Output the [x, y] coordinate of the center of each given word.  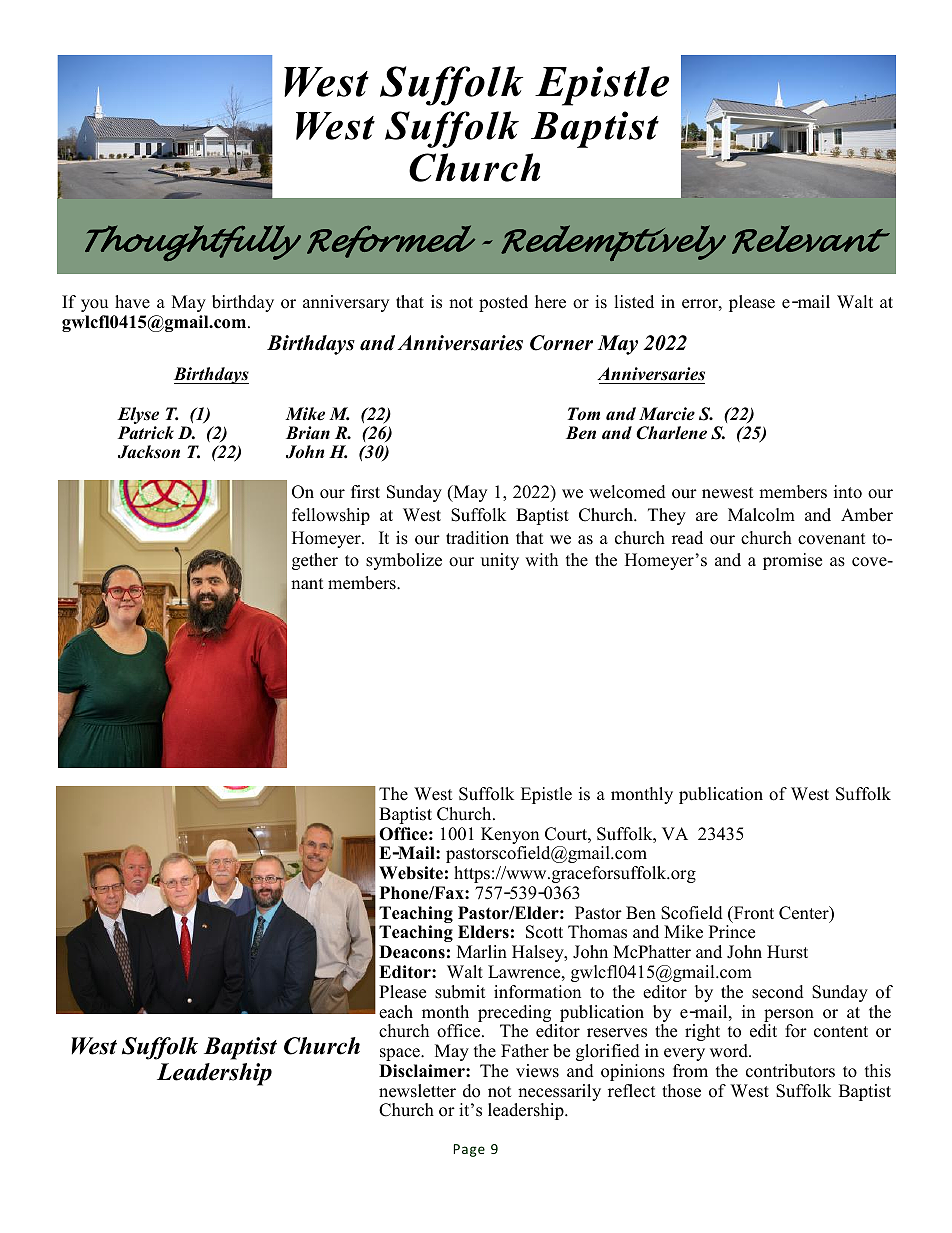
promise [792, 561]
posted [503, 303]
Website [411, 873]
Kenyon [510, 837]
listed [634, 302]
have [132, 302]
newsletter [417, 1091]
